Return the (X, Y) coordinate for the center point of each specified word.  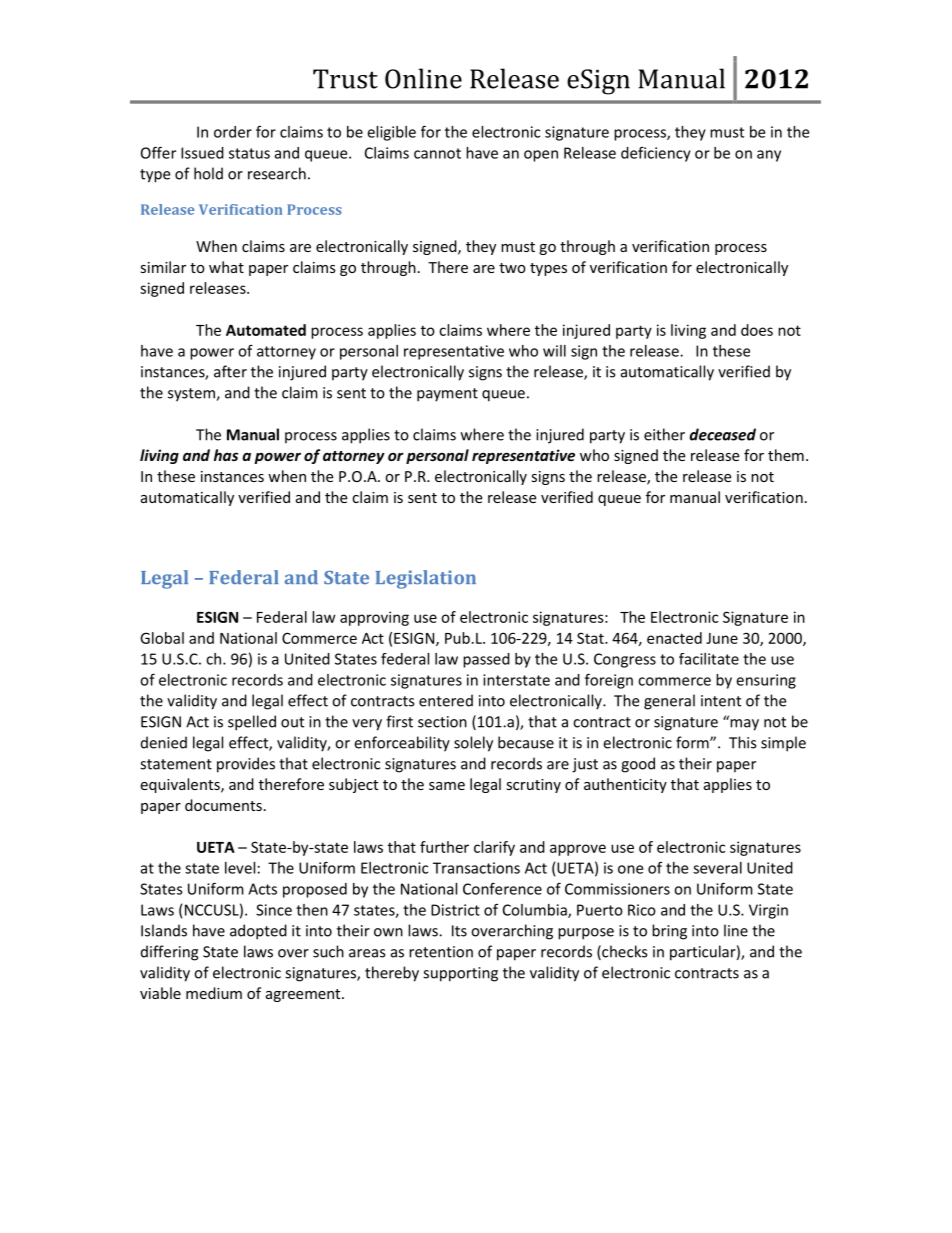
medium (214, 993)
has (226, 455)
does (757, 330)
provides (246, 765)
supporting (460, 974)
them (786, 455)
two (512, 268)
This (742, 742)
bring (669, 932)
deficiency (656, 154)
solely (473, 744)
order (233, 132)
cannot (437, 153)
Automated (266, 330)
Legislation (426, 579)
